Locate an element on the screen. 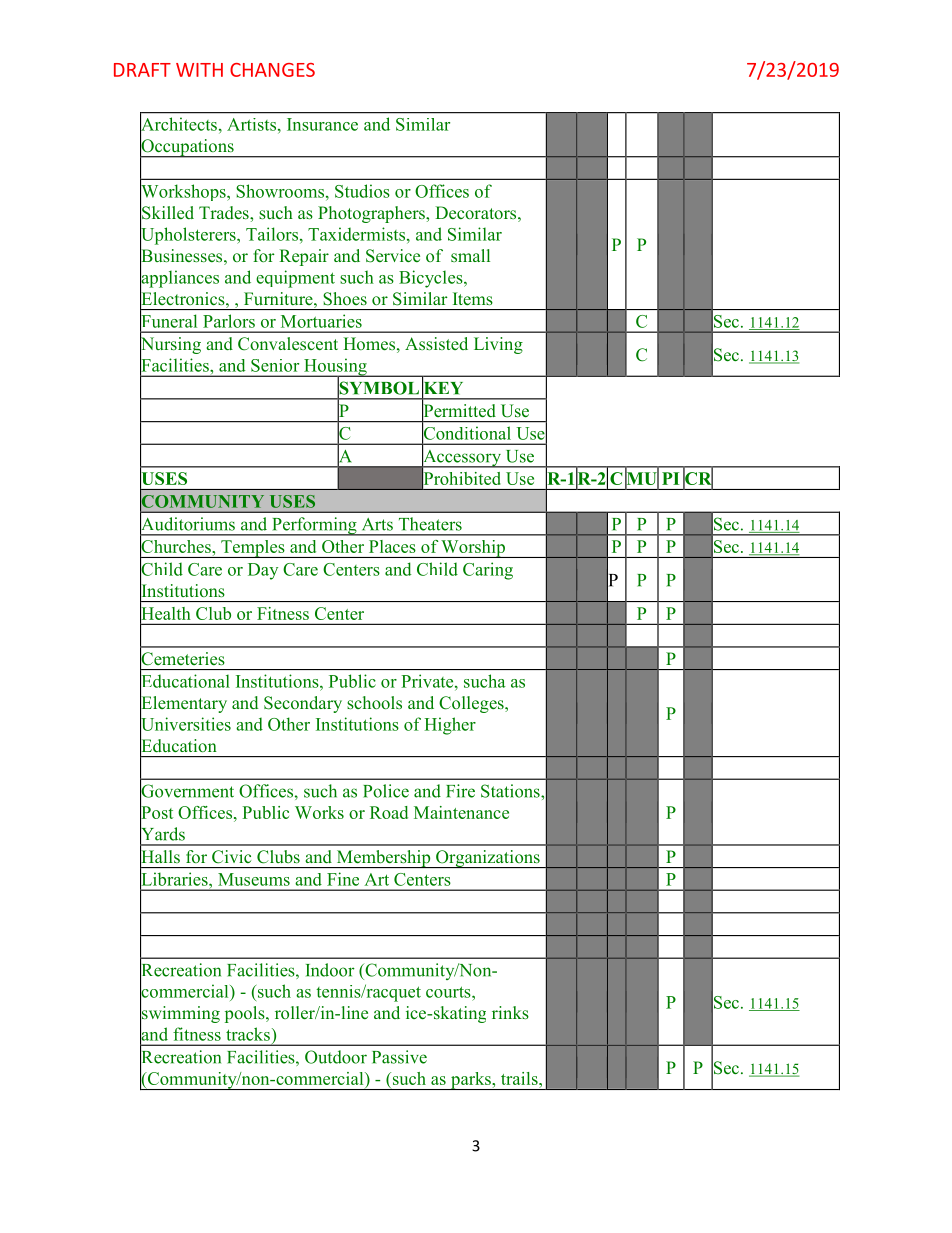 The width and height of the screenshot is (952, 1233). tracks is located at coordinates (248, 1034).
